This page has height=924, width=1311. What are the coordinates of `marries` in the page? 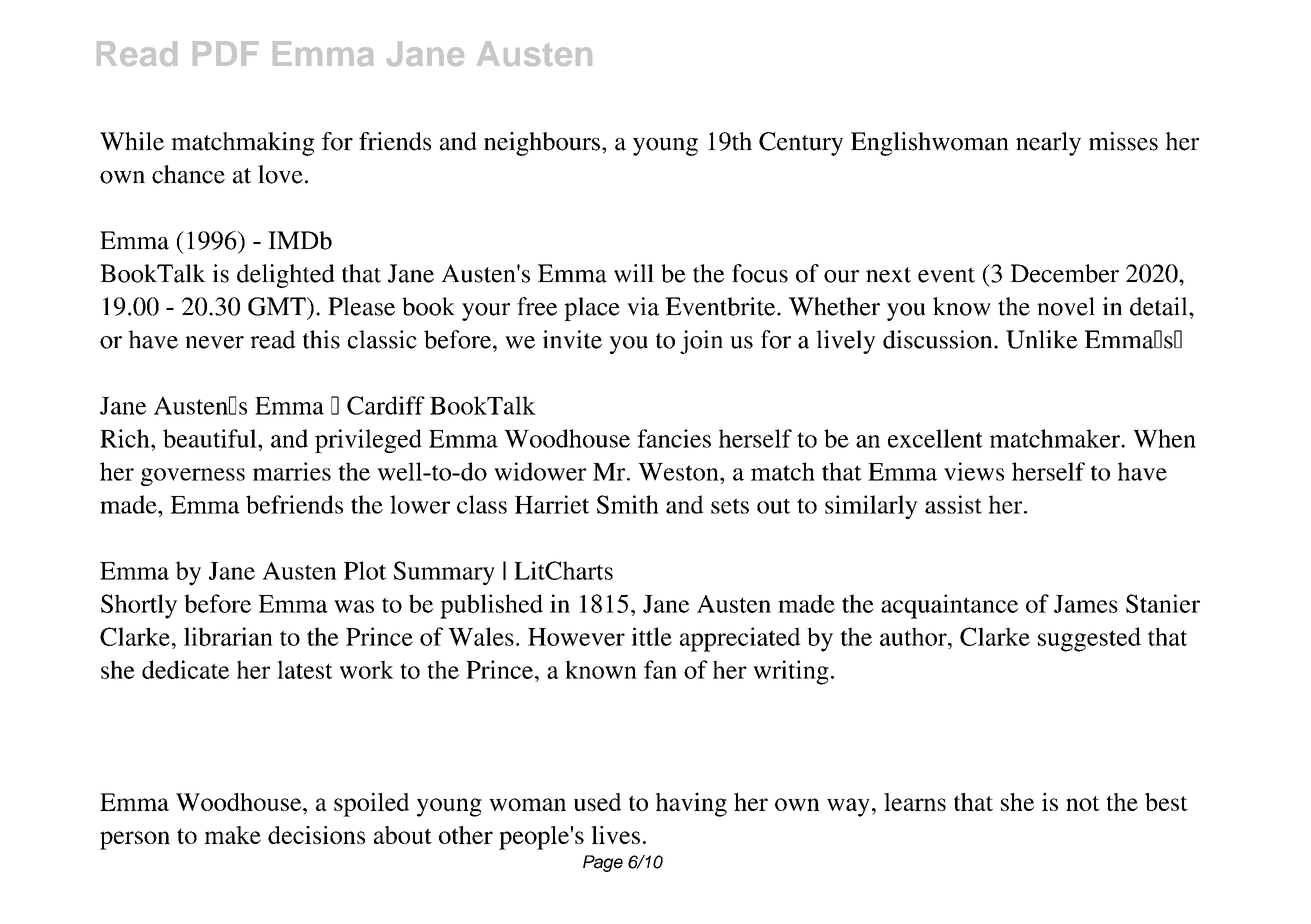 It's located at (292, 471).
